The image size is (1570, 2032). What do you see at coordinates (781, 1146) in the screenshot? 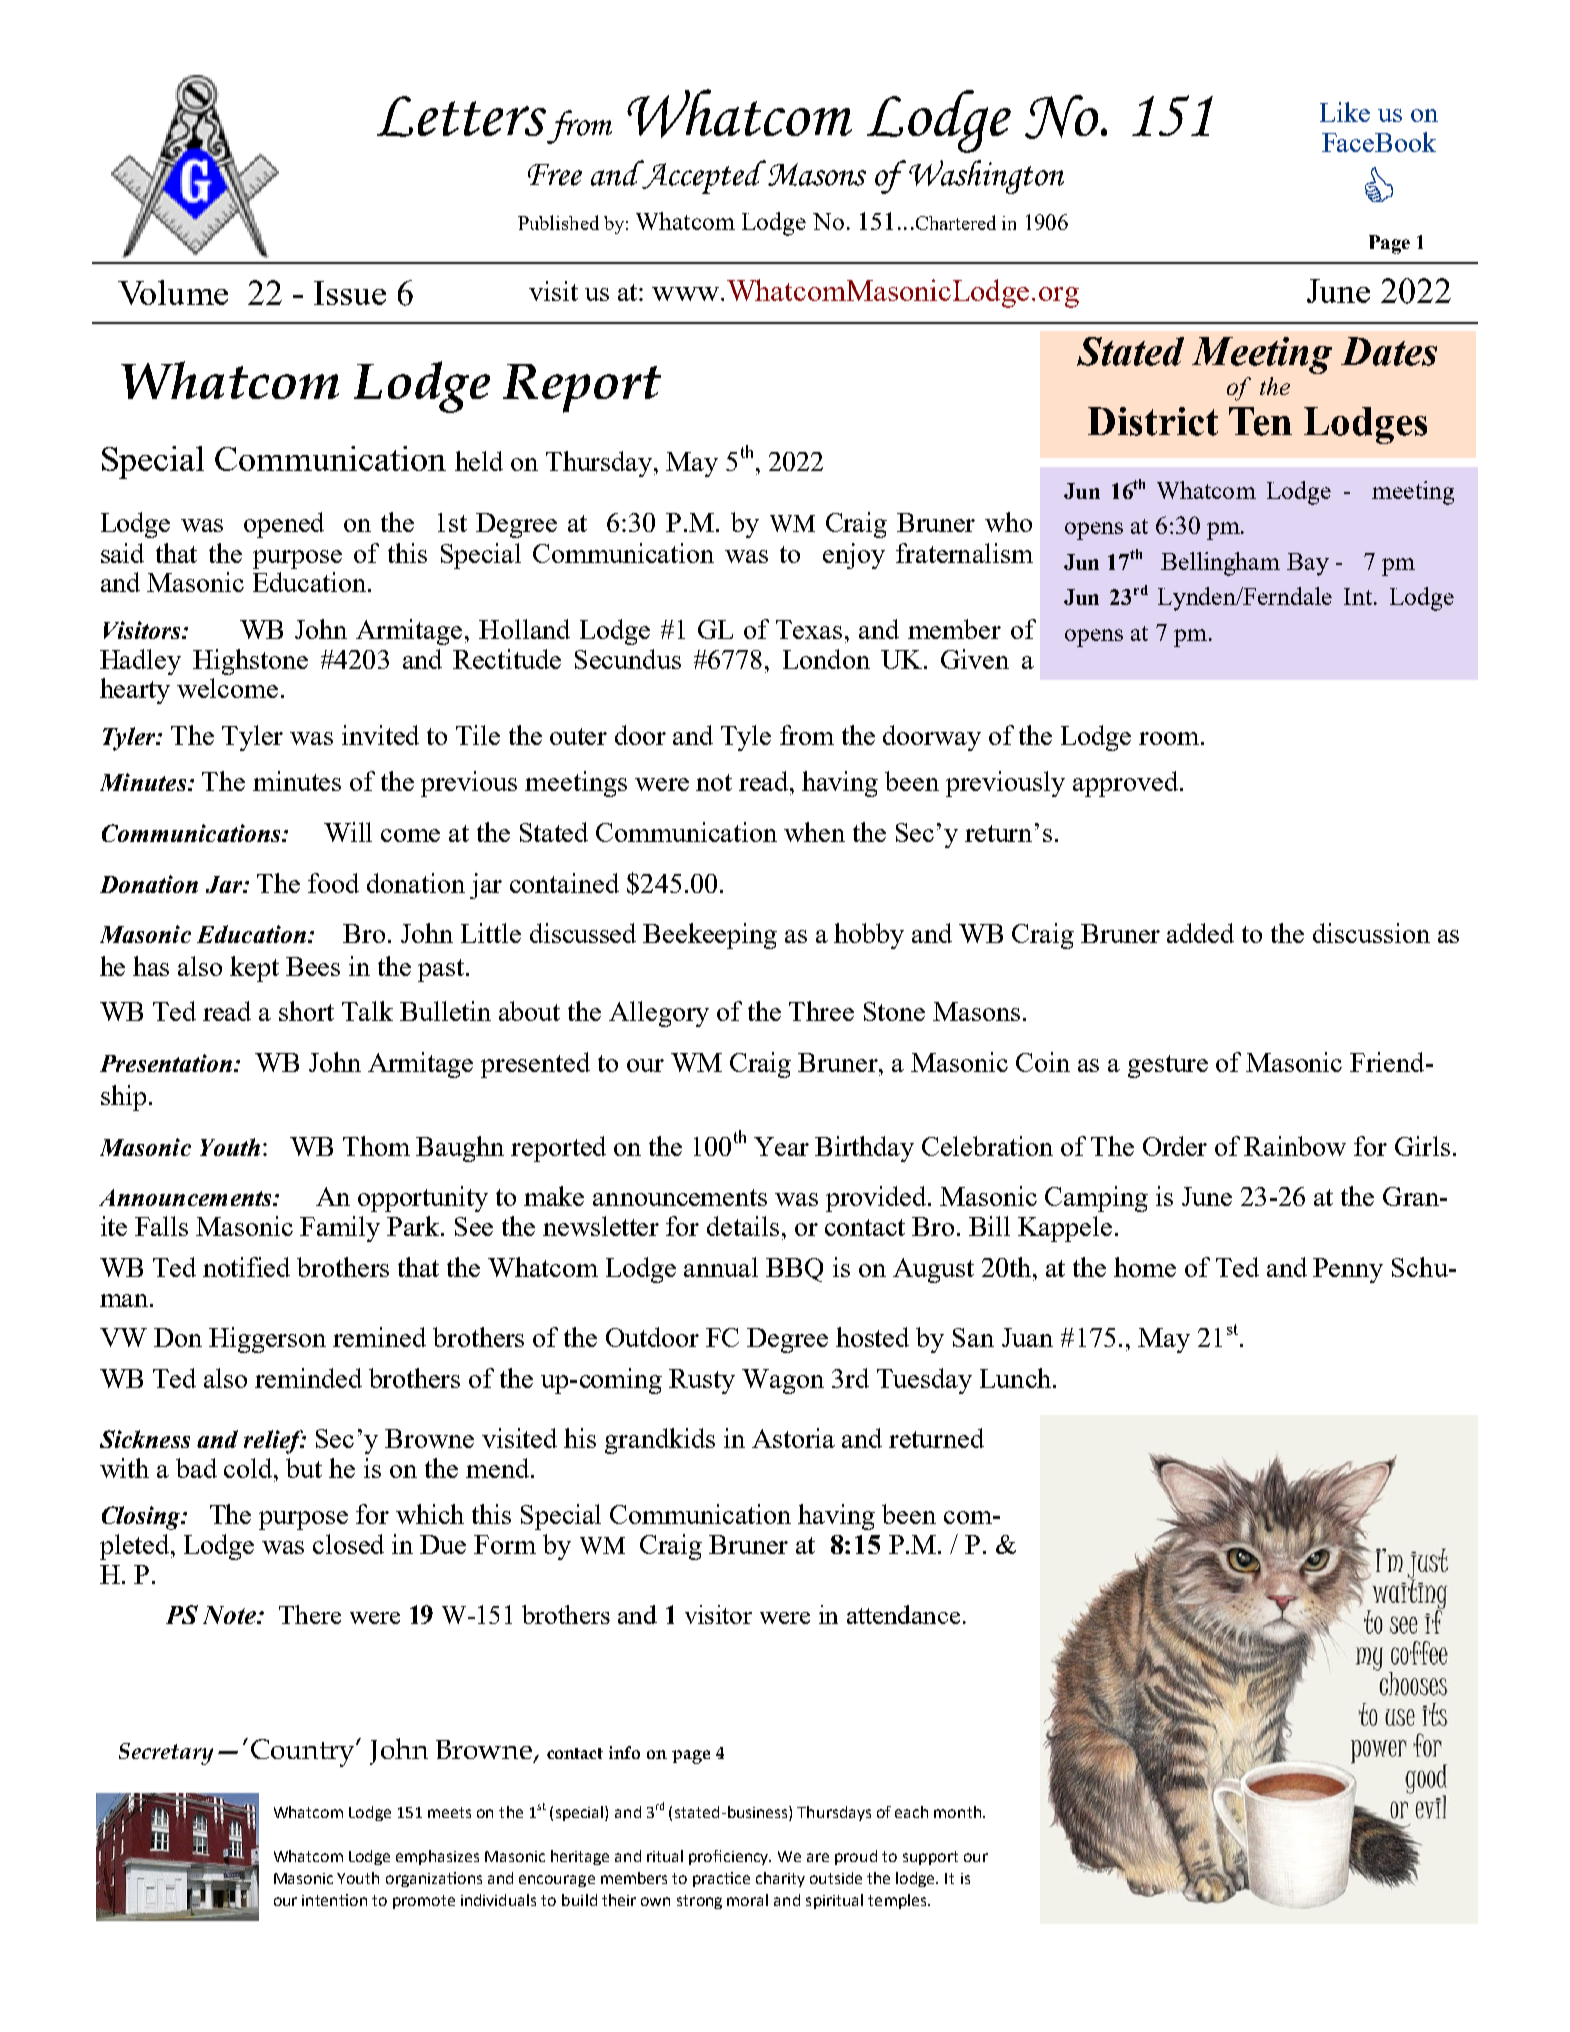
I see `Year` at bounding box center [781, 1146].
